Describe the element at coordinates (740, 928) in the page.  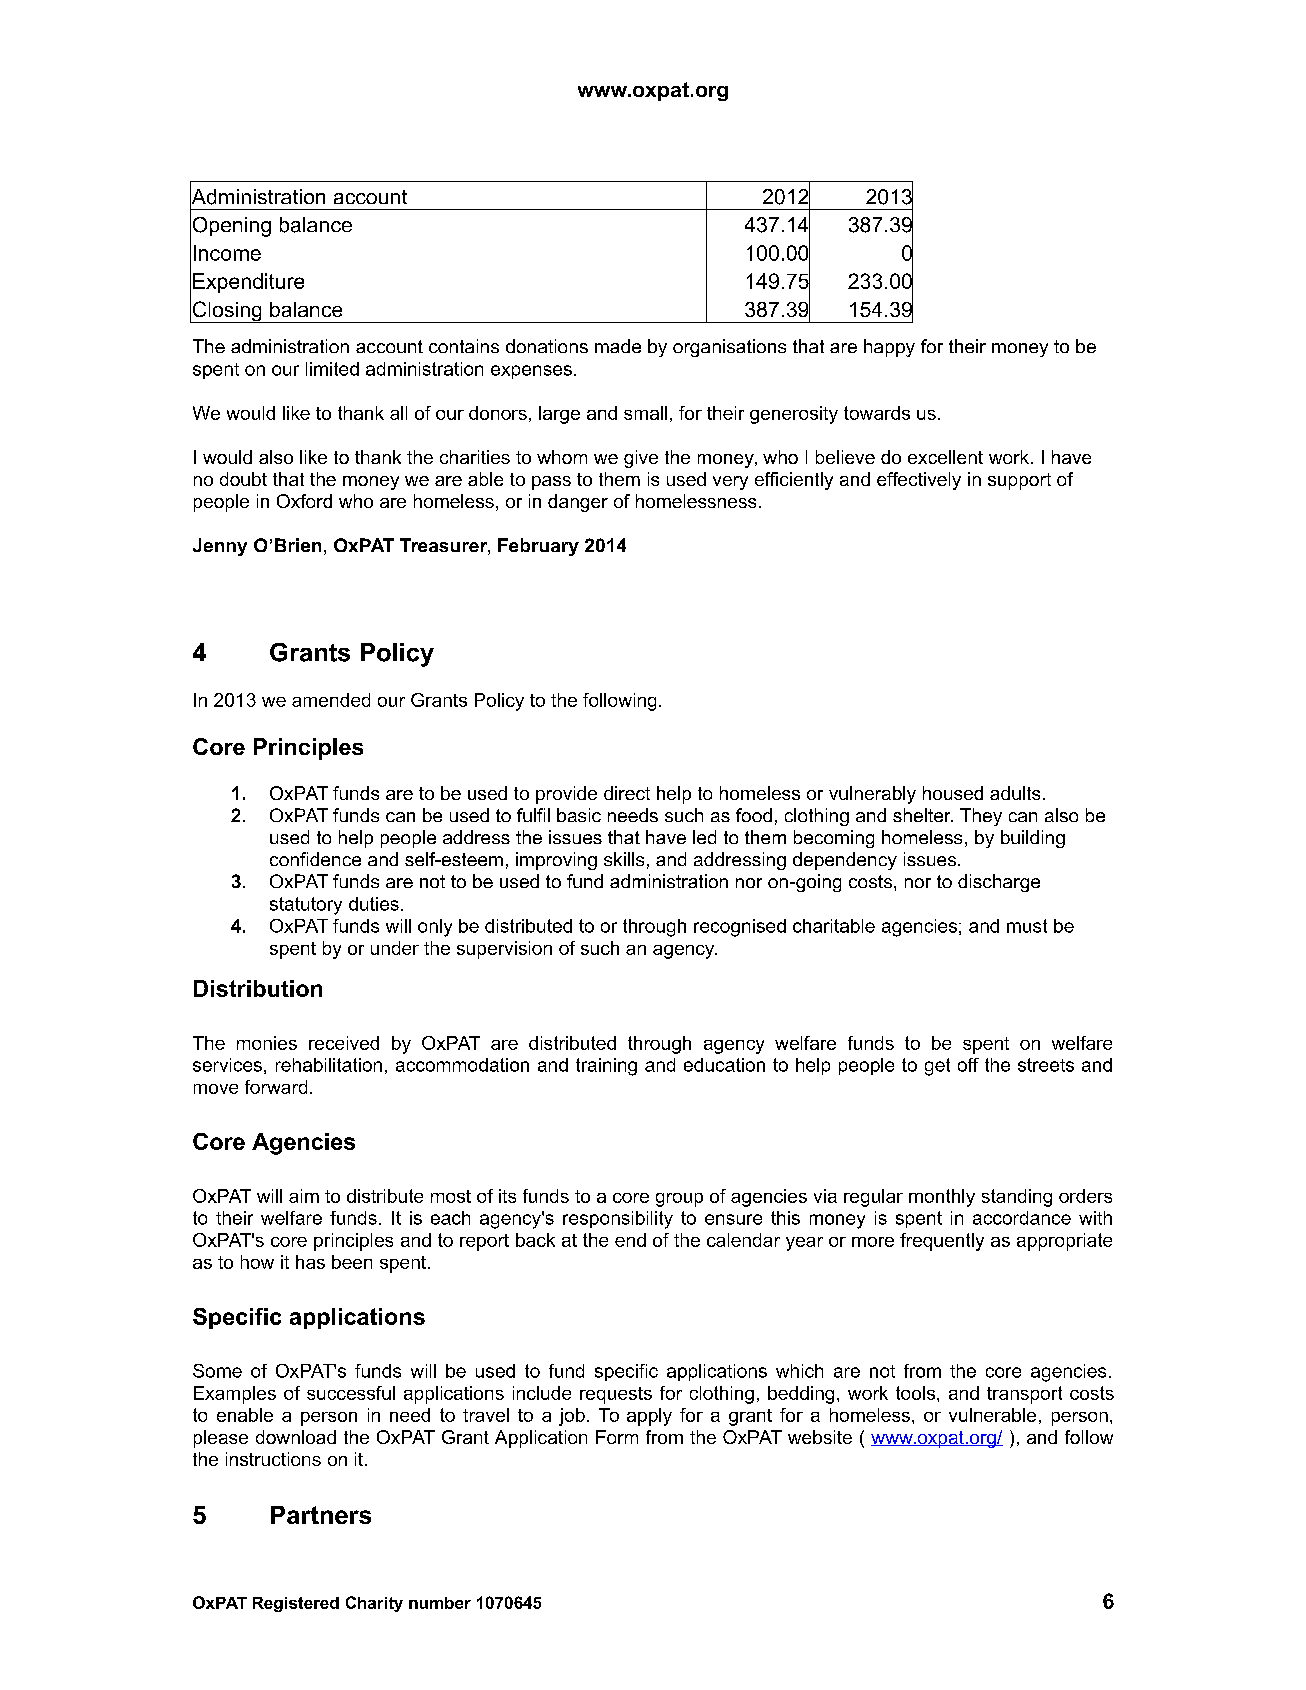
I see `recognised` at that location.
